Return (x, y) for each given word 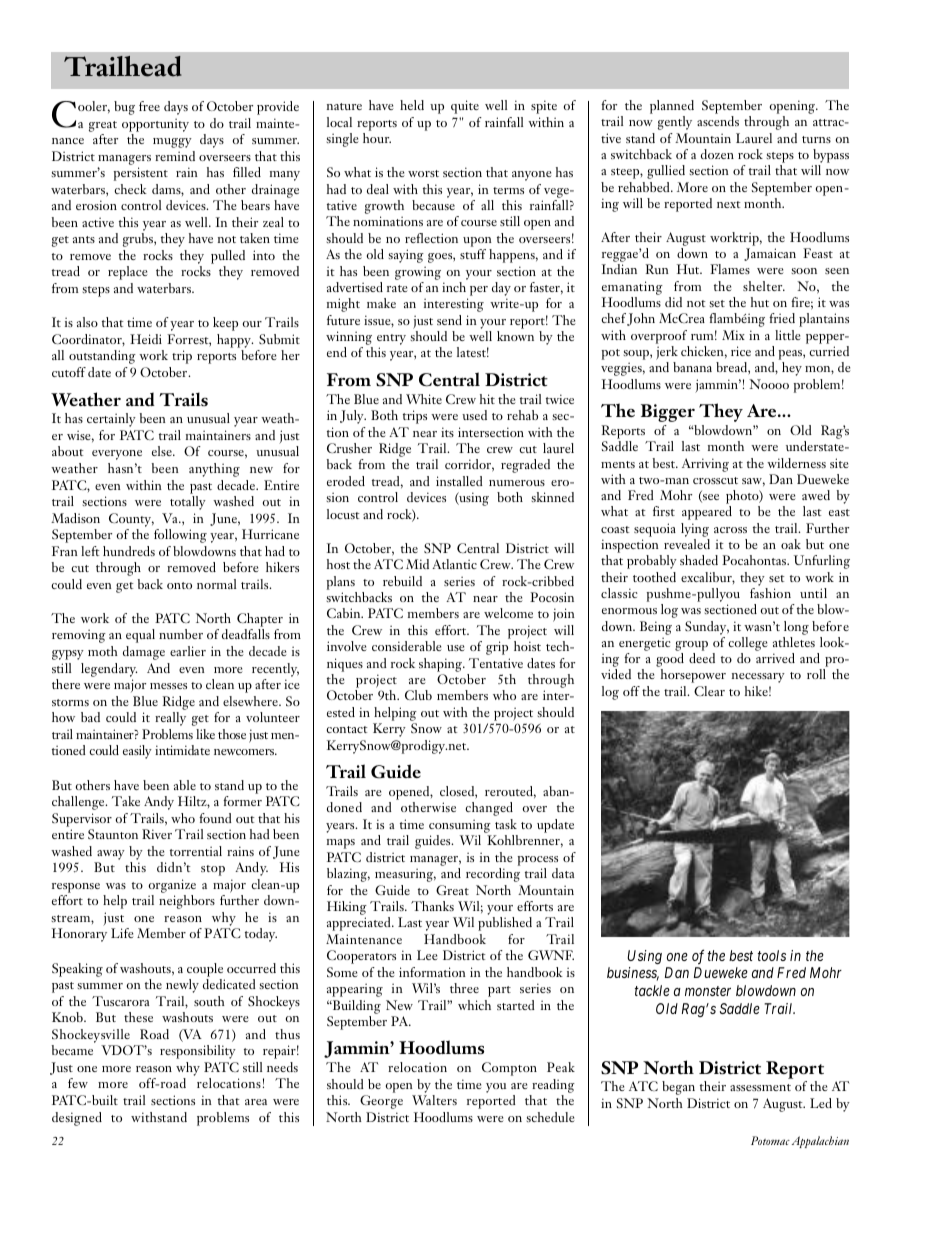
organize (172, 886)
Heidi (146, 339)
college (748, 644)
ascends (718, 121)
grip (497, 648)
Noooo (769, 384)
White (424, 399)
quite (465, 107)
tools (772, 955)
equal (140, 636)
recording (493, 875)
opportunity (155, 125)
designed (77, 1119)
